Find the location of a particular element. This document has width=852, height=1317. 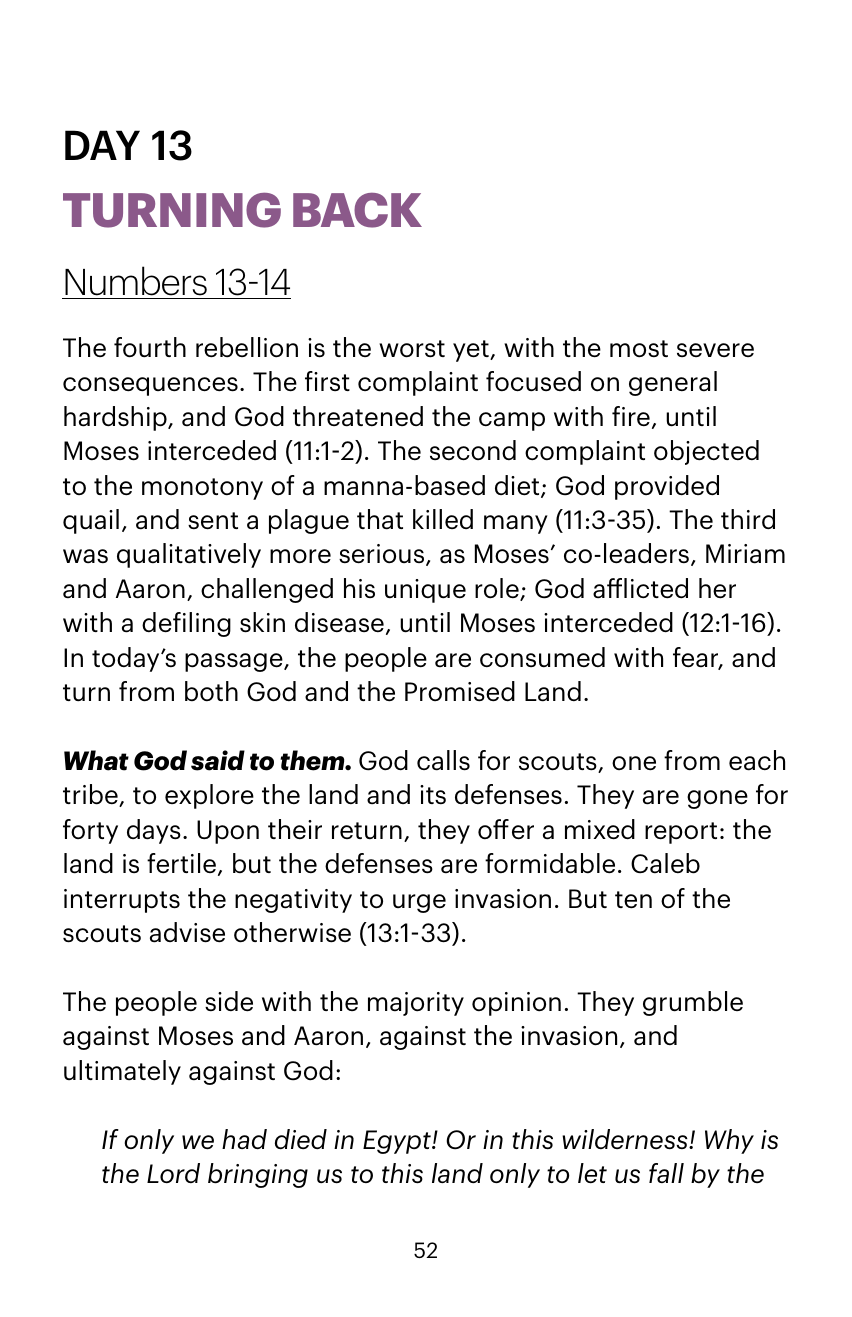

most is located at coordinates (639, 349).
